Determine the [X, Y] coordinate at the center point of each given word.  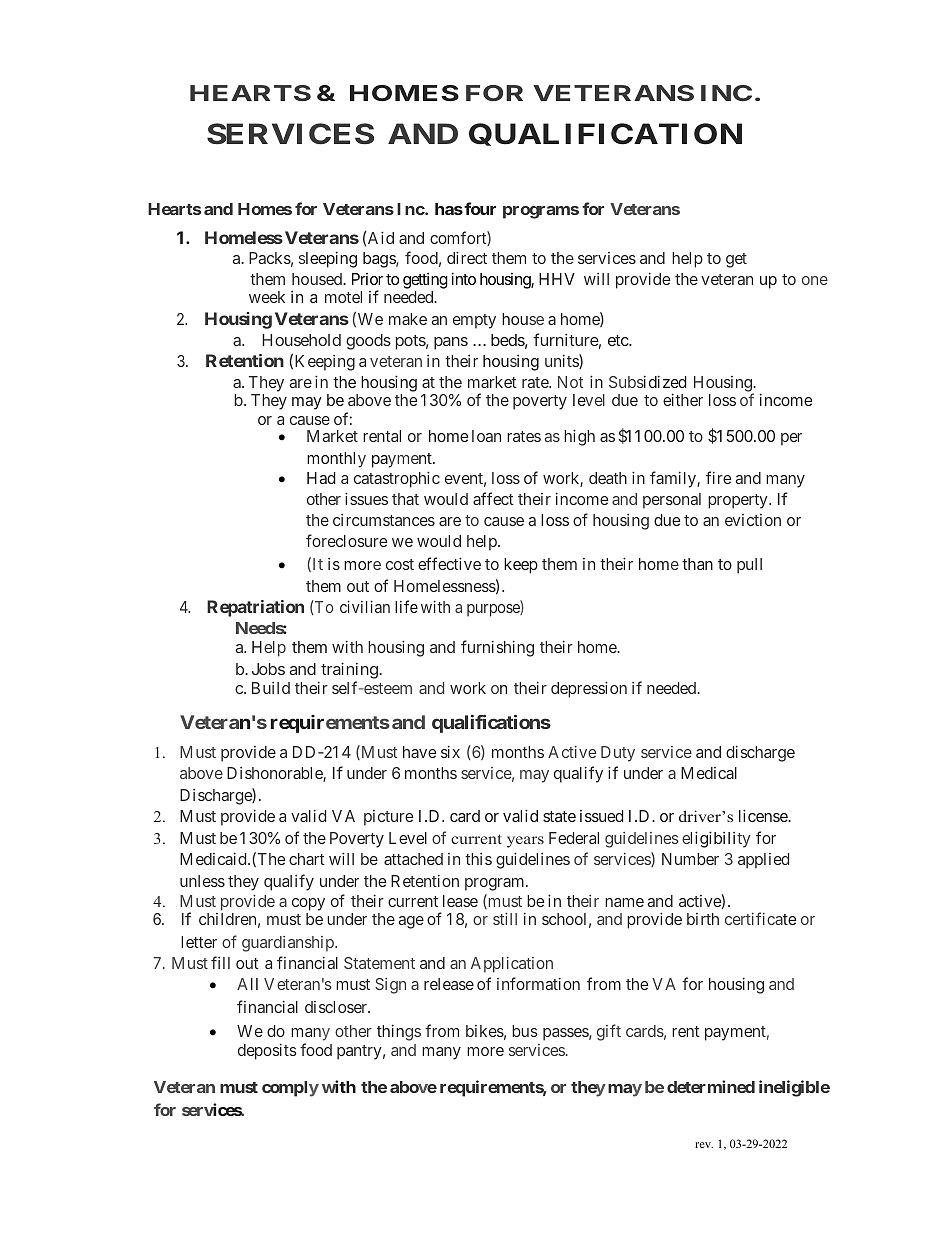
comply [290, 1089]
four [479, 208]
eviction [753, 520]
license [764, 815]
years [525, 842]
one [815, 280]
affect [493, 498]
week [267, 297]
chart [307, 859]
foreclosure [346, 540]
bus [525, 1031]
